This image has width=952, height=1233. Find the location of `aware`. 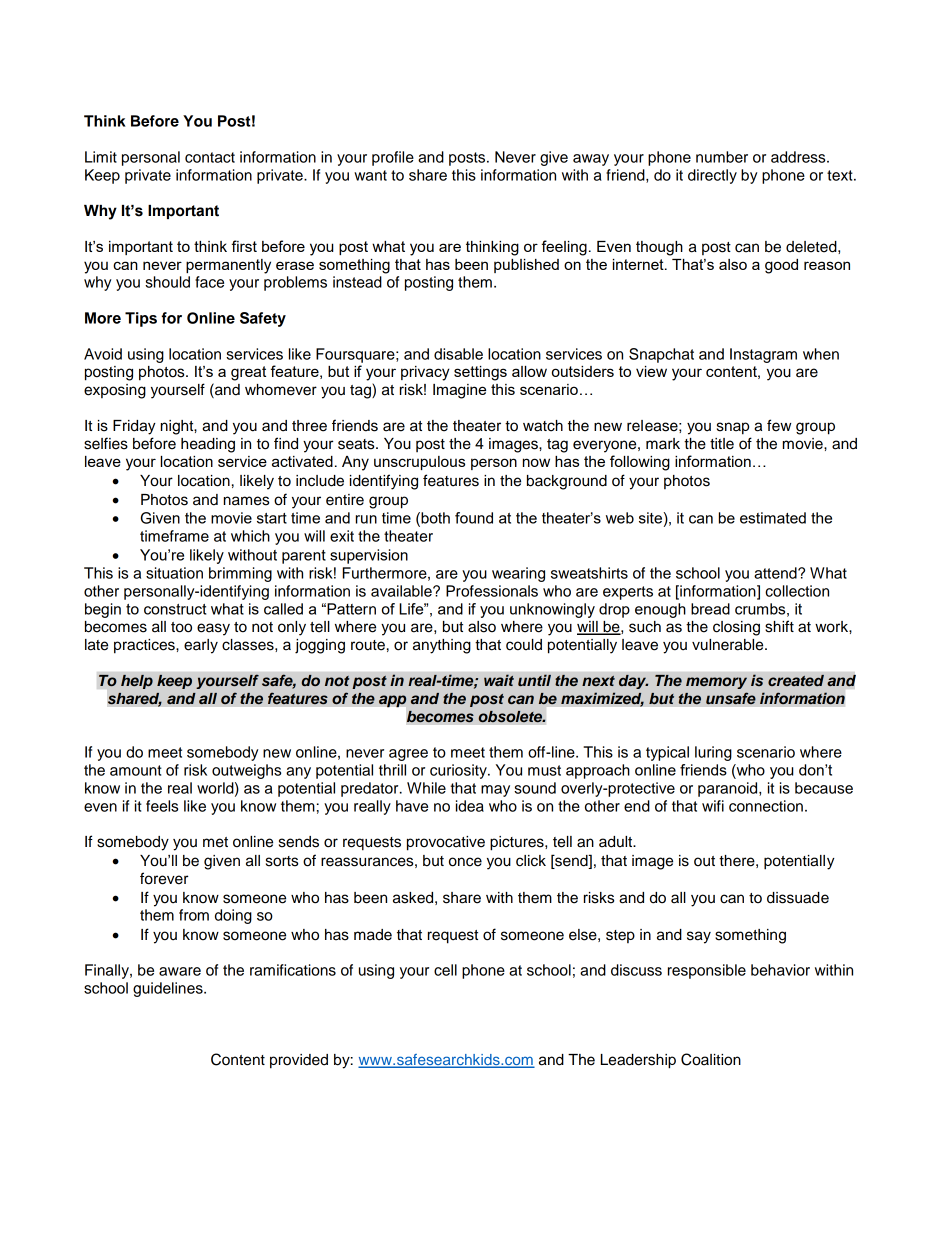

aware is located at coordinates (180, 971).
